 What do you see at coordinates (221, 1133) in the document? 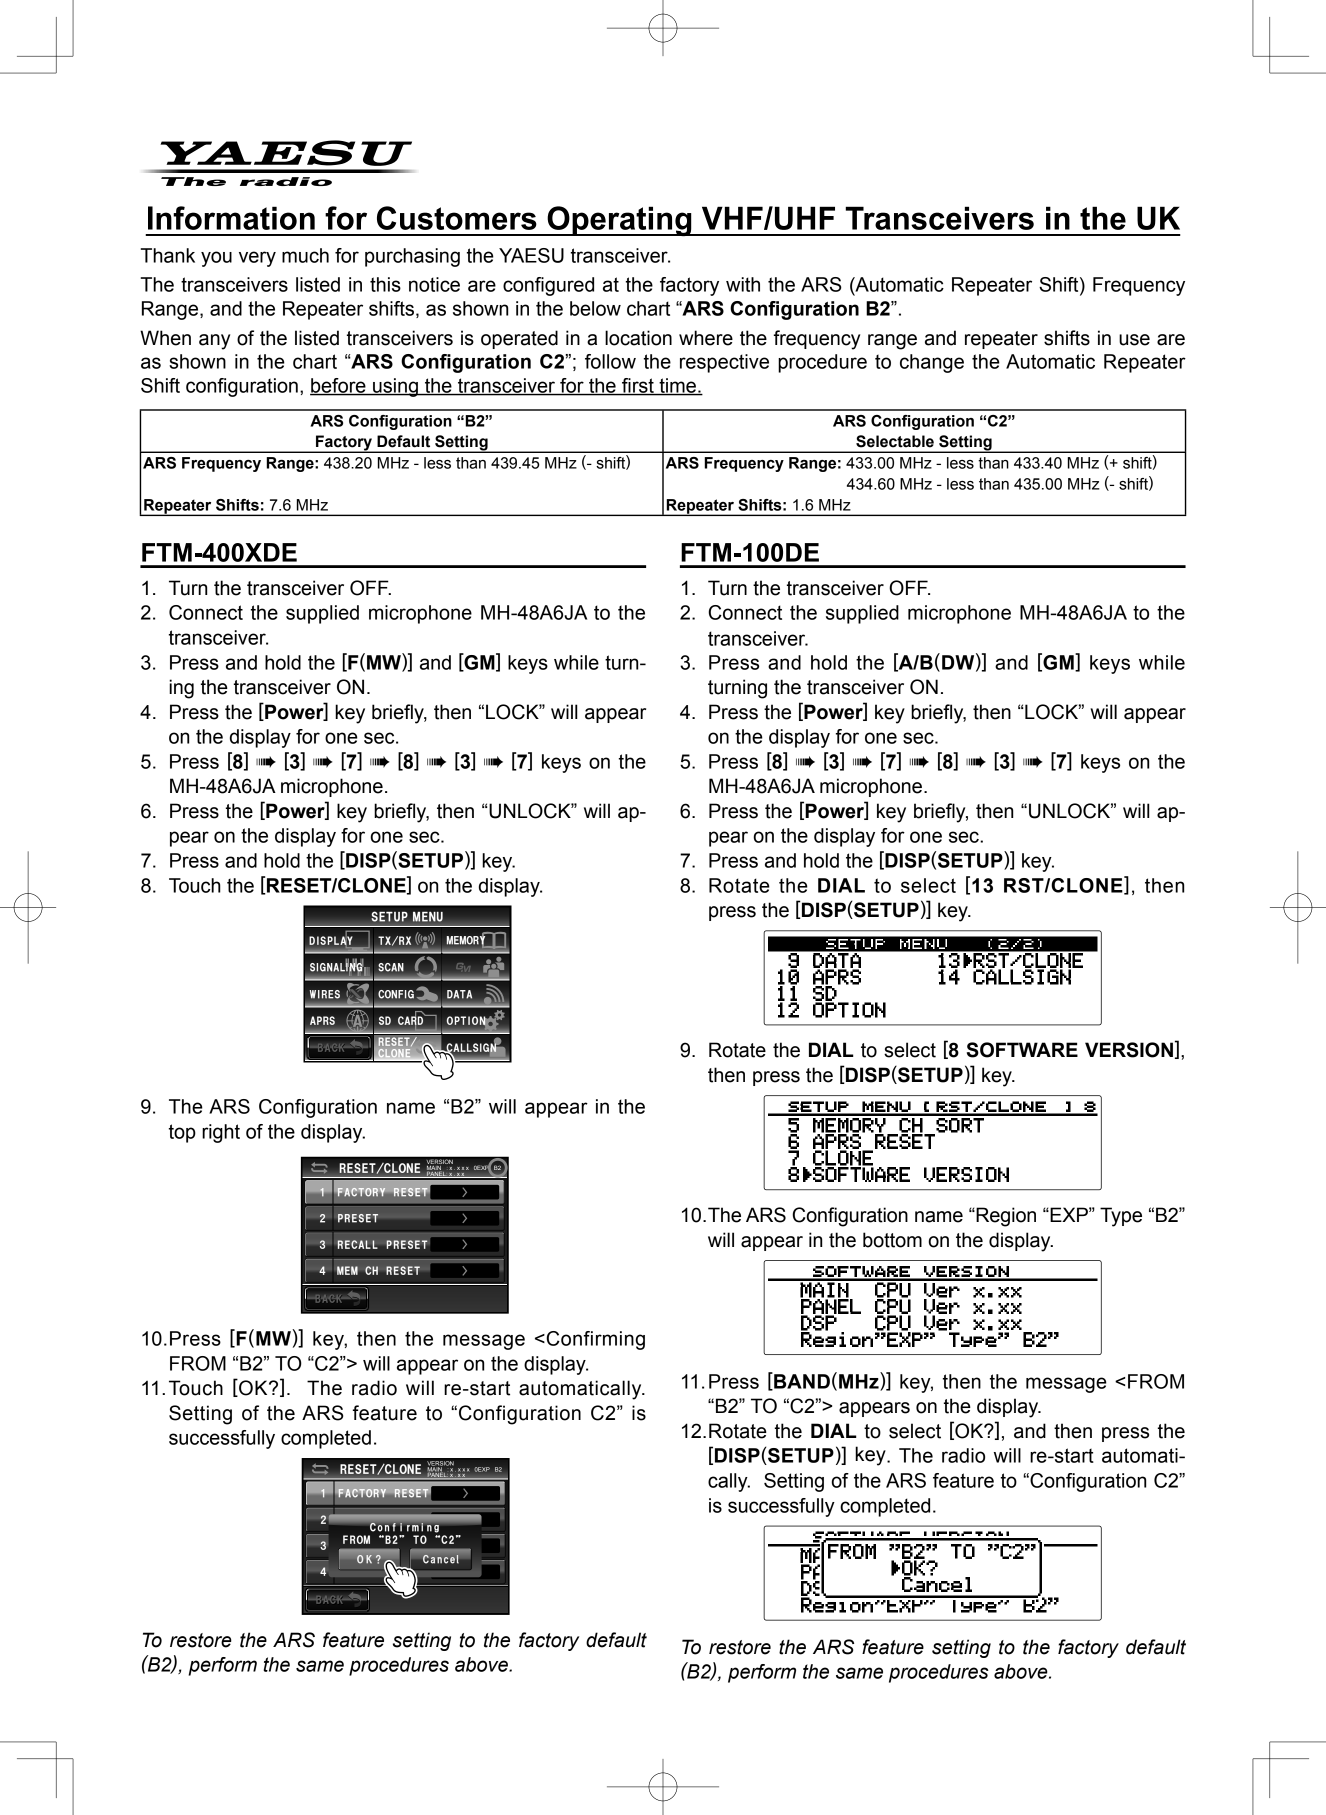
I see `right` at bounding box center [221, 1133].
